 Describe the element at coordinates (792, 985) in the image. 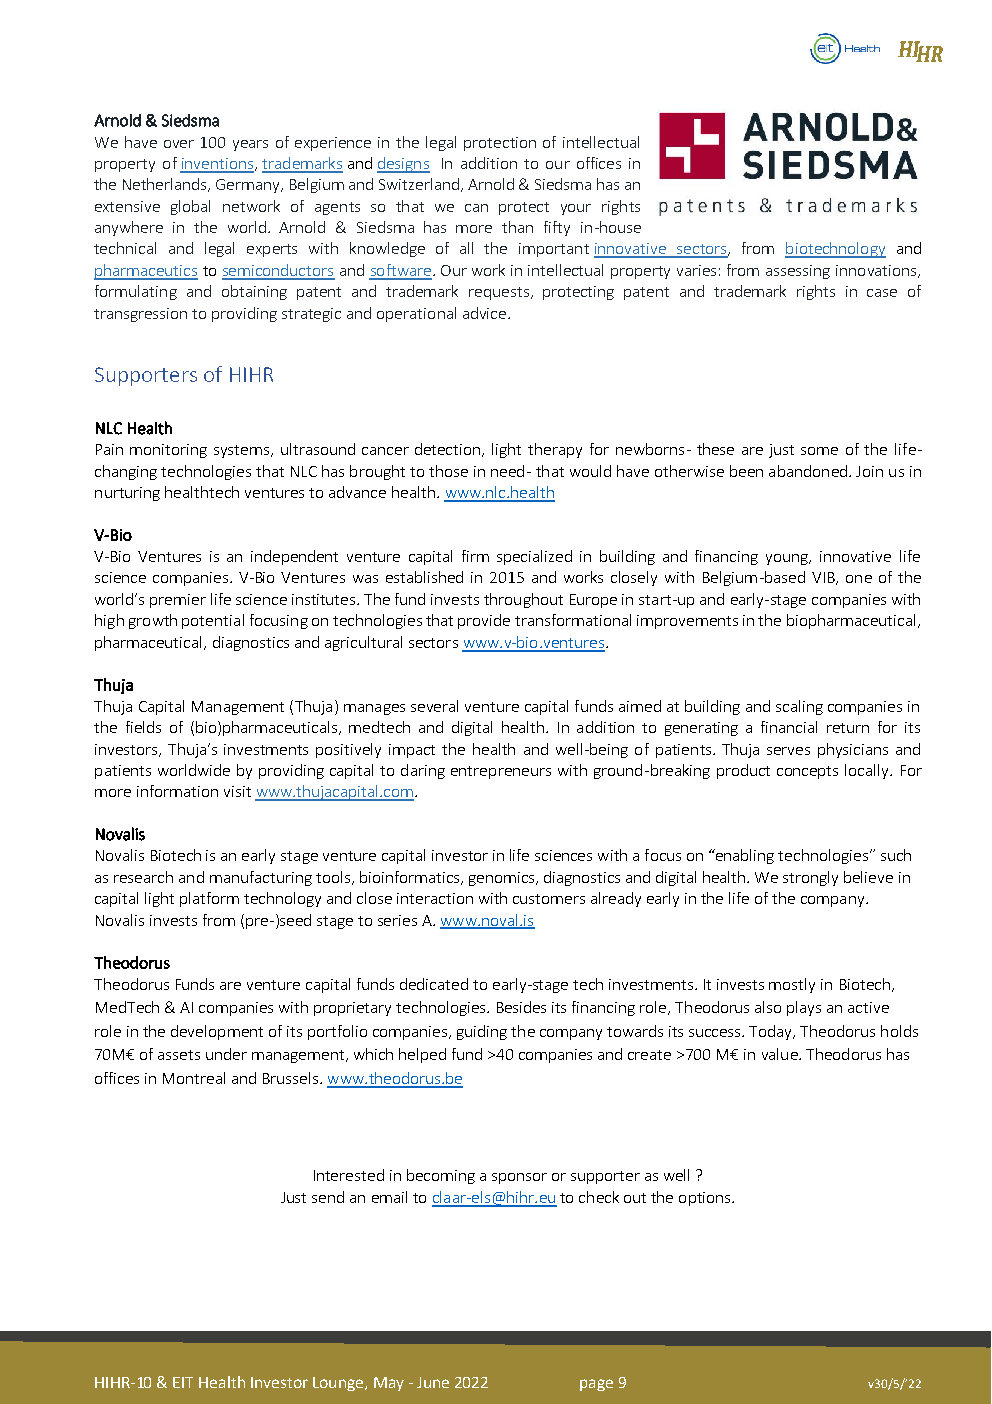

I see `mostly` at that location.
